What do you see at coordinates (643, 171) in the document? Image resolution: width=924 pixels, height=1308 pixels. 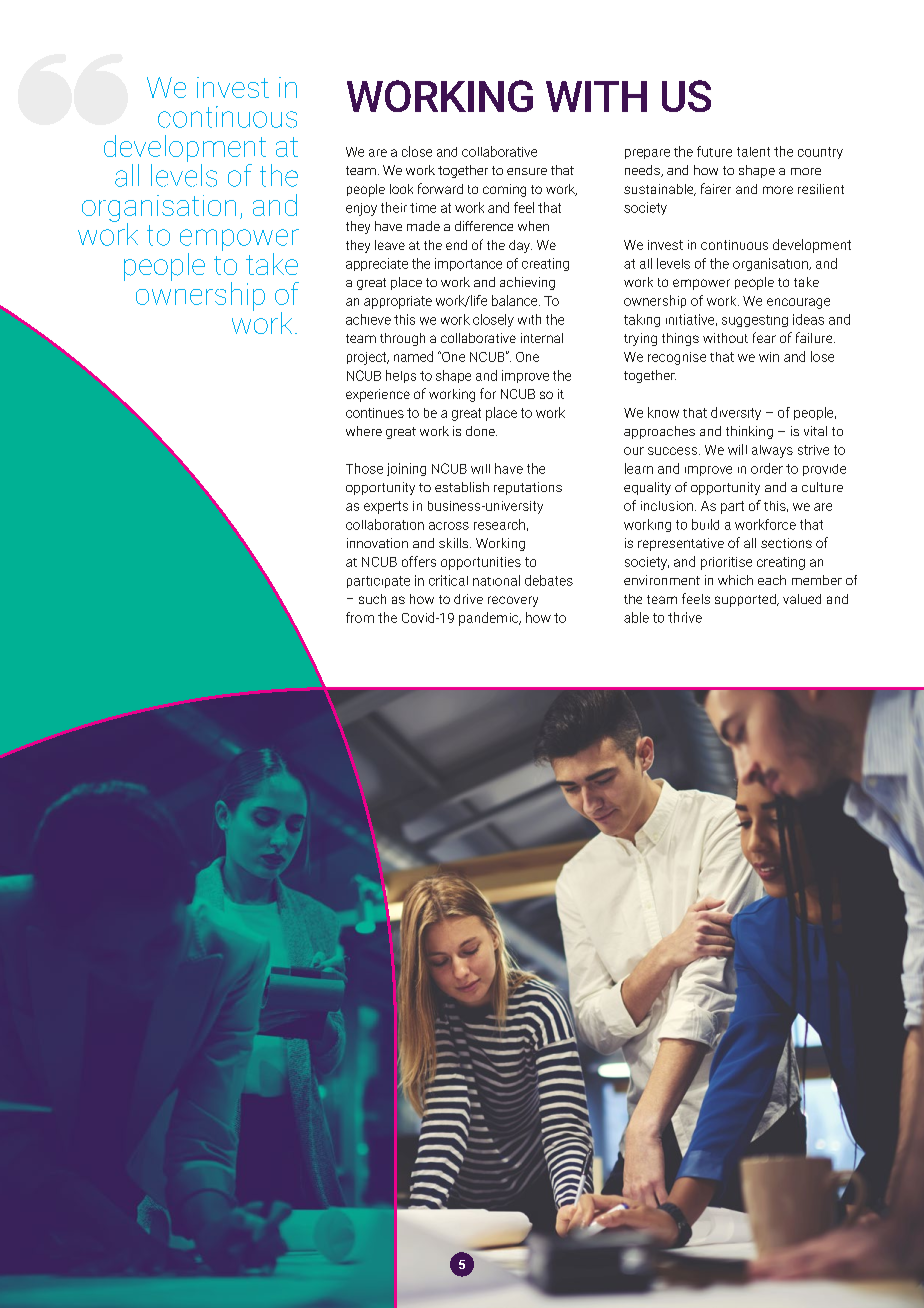 I see `needs` at bounding box center [643, 171].
